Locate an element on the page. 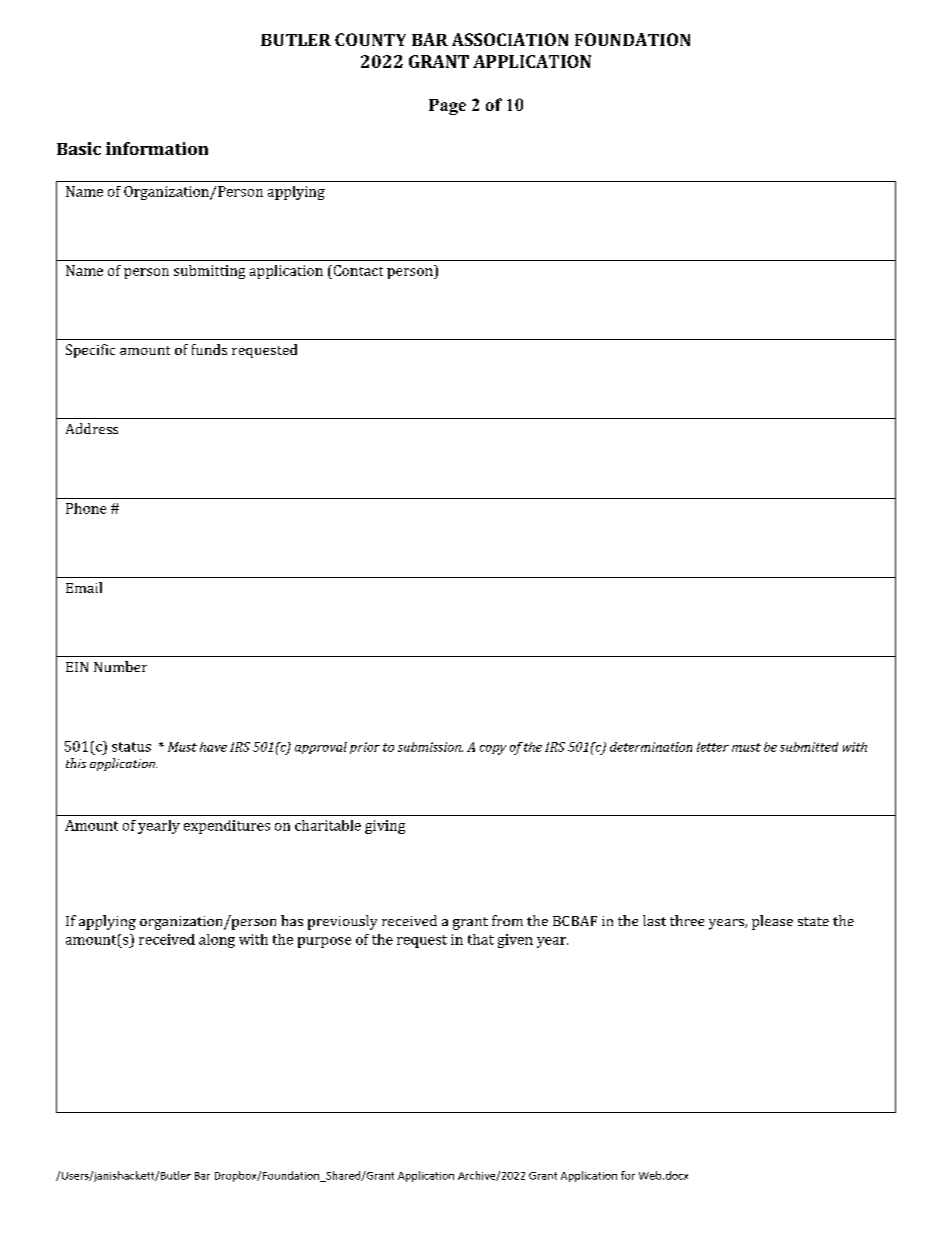  funds is located at coordinates (209, 349).
